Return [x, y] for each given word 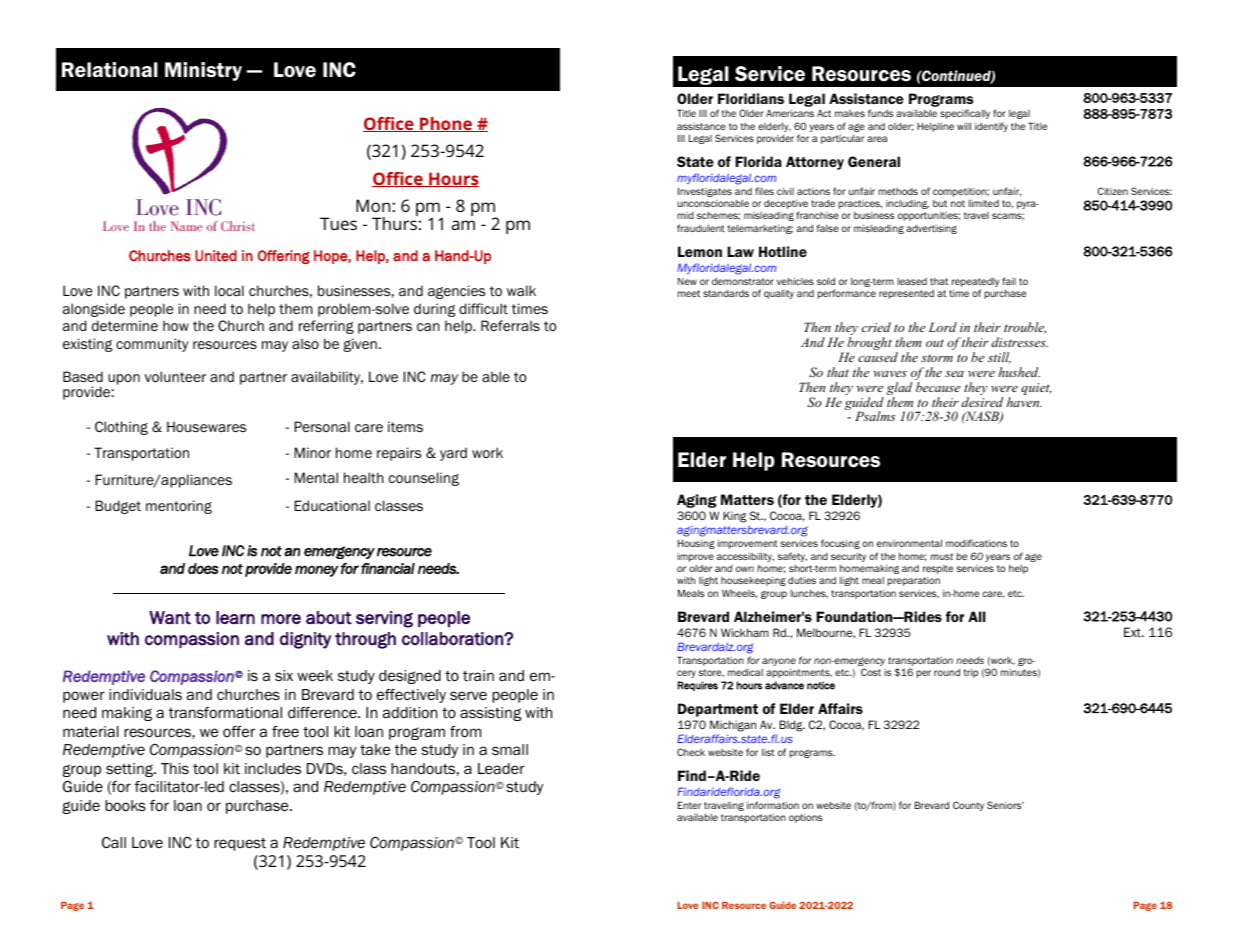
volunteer [175, 376]
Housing [696, 544]
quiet [1036, 389]
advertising [931, 229]
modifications [976, 543]
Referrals [510, 325]
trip [971, 673]
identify [991, 127]
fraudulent [701, 228]
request [240, 844]
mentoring [179, 507]
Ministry [203, 71]
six [284, 675]
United [216, 256]
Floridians [751, 98]
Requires [698, 686]
